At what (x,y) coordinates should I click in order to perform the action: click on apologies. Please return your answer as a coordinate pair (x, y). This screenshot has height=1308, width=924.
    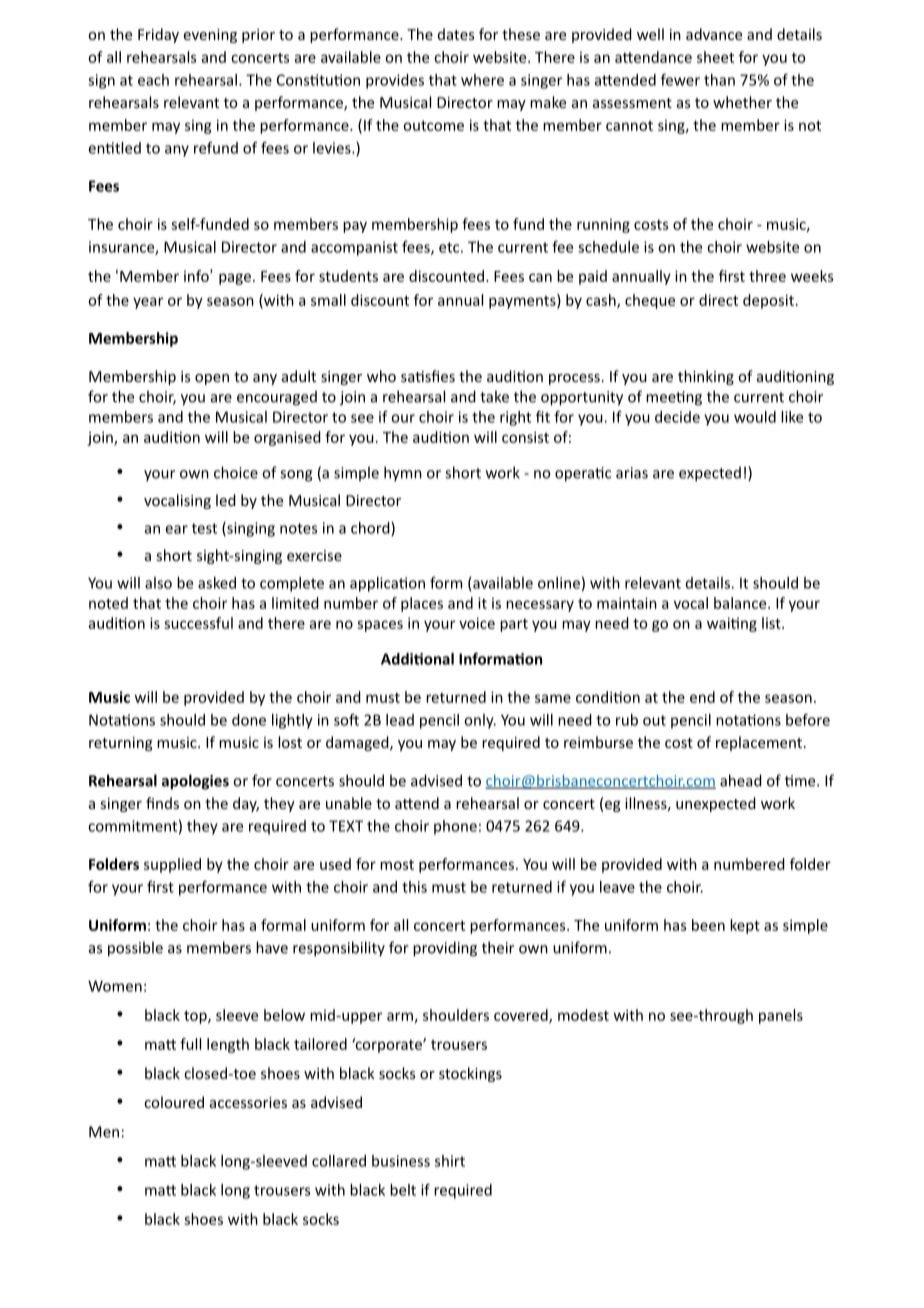
    Looking at the image, I should click on (195, 782).
